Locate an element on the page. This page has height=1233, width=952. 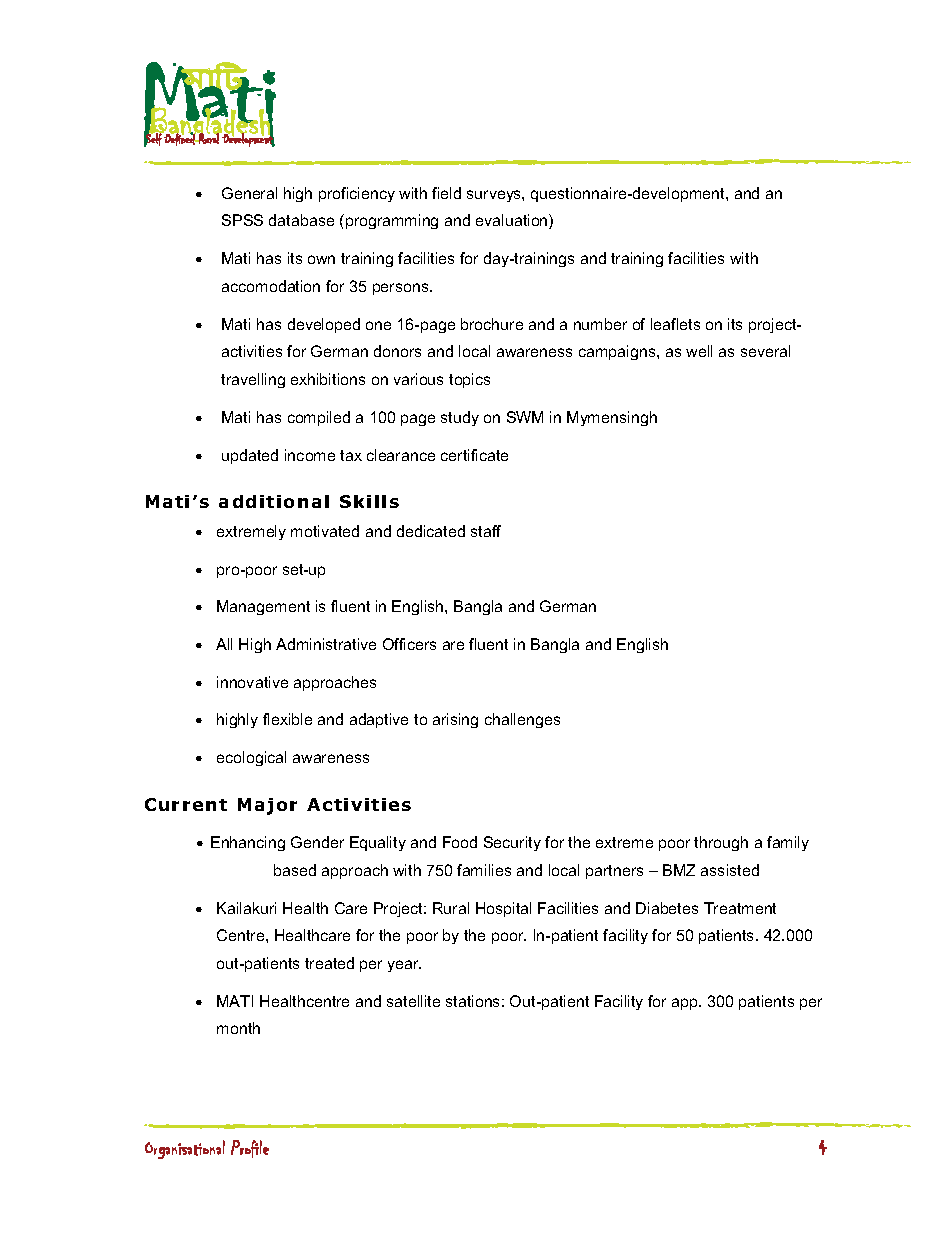
satellite is located at coordinates (413, 1001).
